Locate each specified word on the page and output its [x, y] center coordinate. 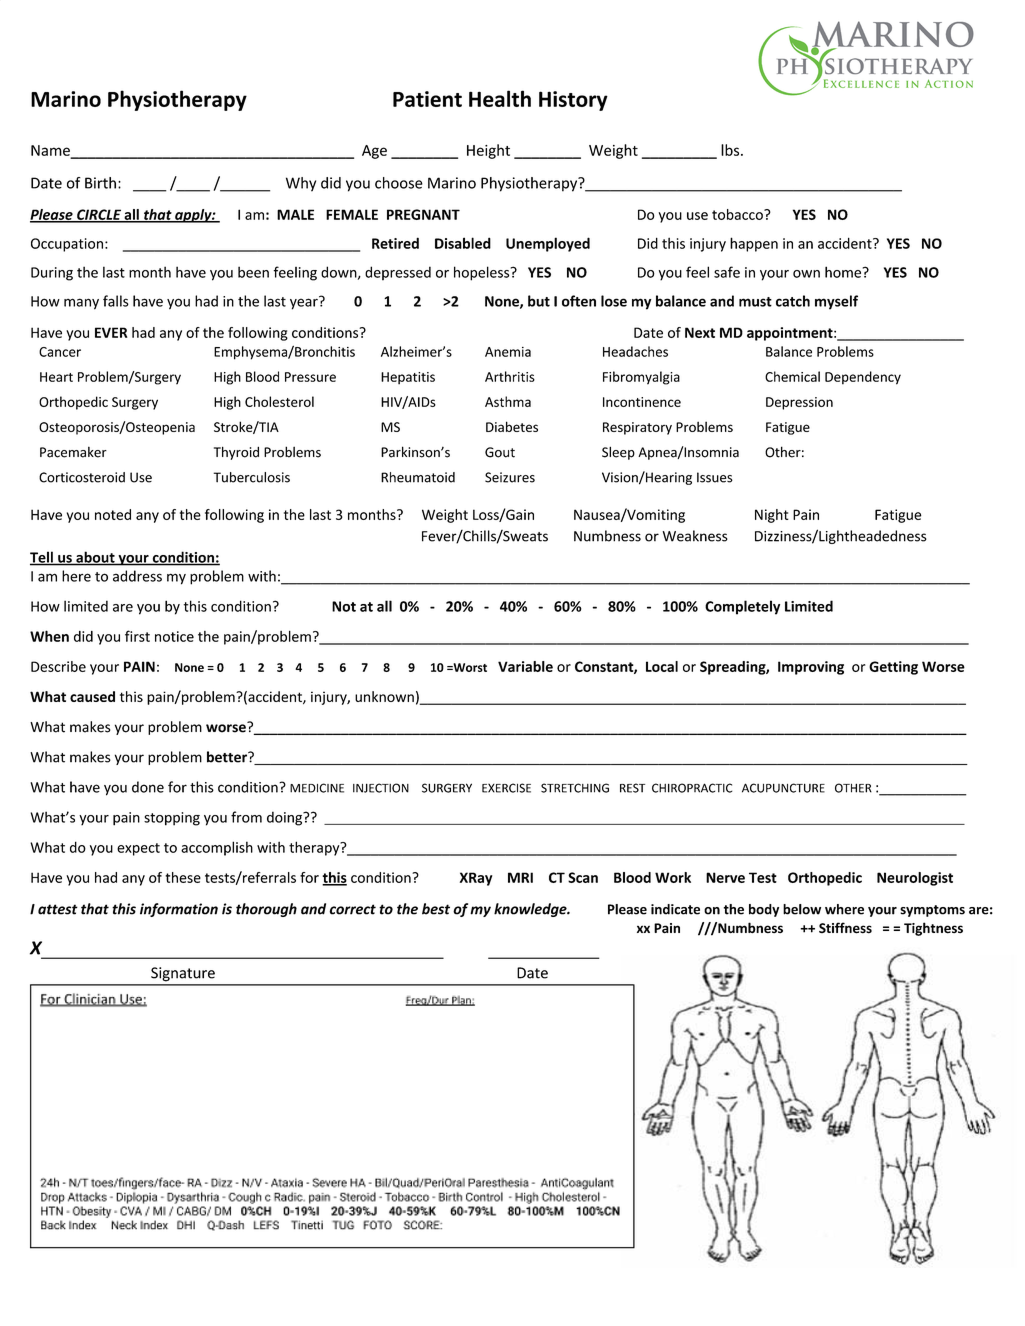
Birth [100, 183]
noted [113, 514]
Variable [525, 666]
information [179, 910]
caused [92, 696]
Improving [811, 668]
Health [500, 98]
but [539, 301]
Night [772, 516]
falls [116, 301]
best [436, 909]
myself [836, 302]
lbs [731, 150]
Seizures [510, 477]
